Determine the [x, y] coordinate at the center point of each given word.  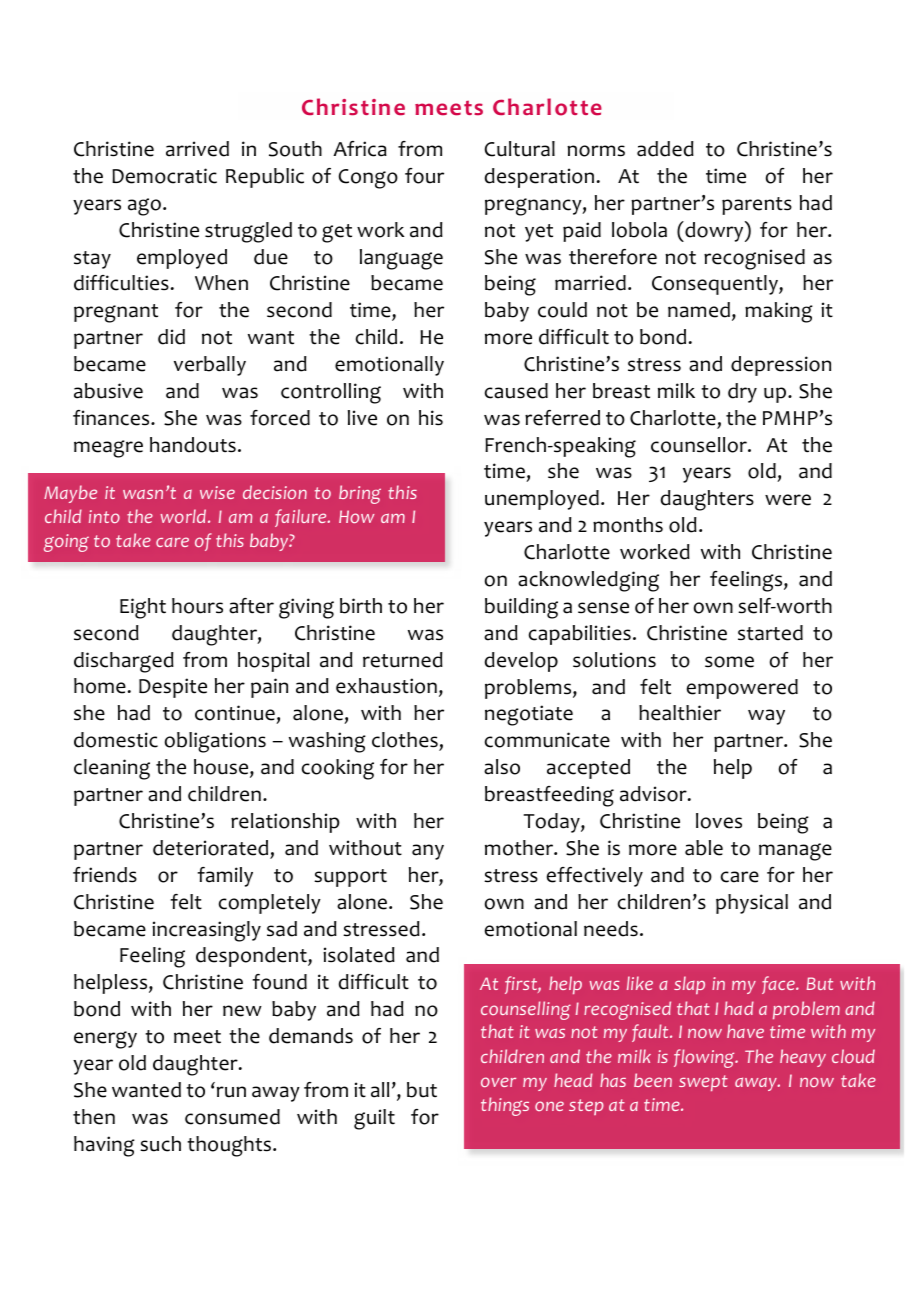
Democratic [164, 176]
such [160, 1144]
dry [742, 393]
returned [403, 660]
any [428, 852]
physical [752, 904]
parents [757, 206]
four [424, 176]
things [505, 1106]
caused [516, 391]
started [770, 633]
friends [105, 875]
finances [112, 418]
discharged [124, 662]
